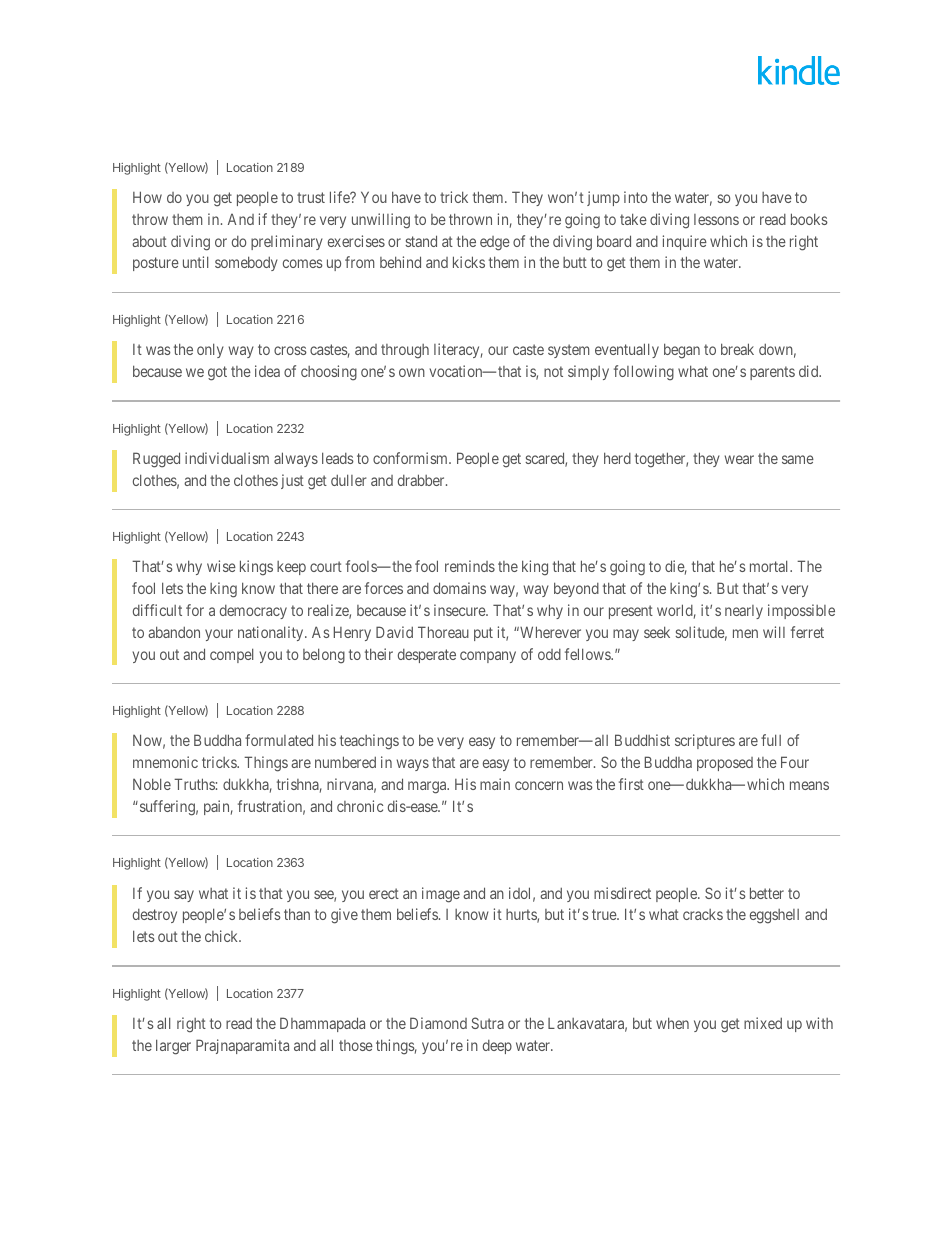 This screenshot has height=1233, width=952. Describe the element at coordinates (716, 219) in the screenshot. I see `lessons` at that location.
